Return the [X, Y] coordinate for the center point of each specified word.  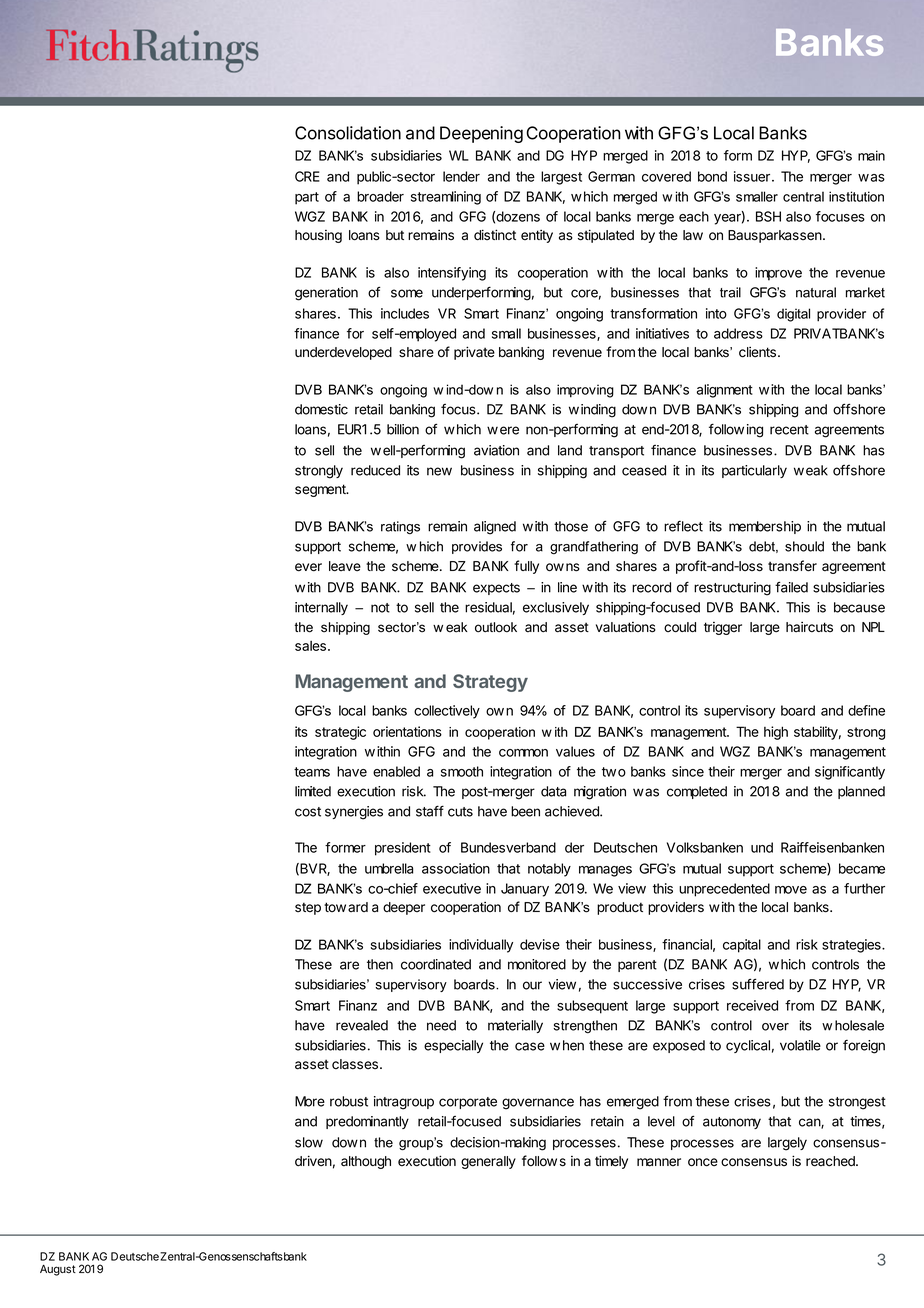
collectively [447, 712]
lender [461, 176]
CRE [307, 176]
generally [488, 1162]
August [58, 1270]
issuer [752, 176]
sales [310, 646]
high [776, 733]
